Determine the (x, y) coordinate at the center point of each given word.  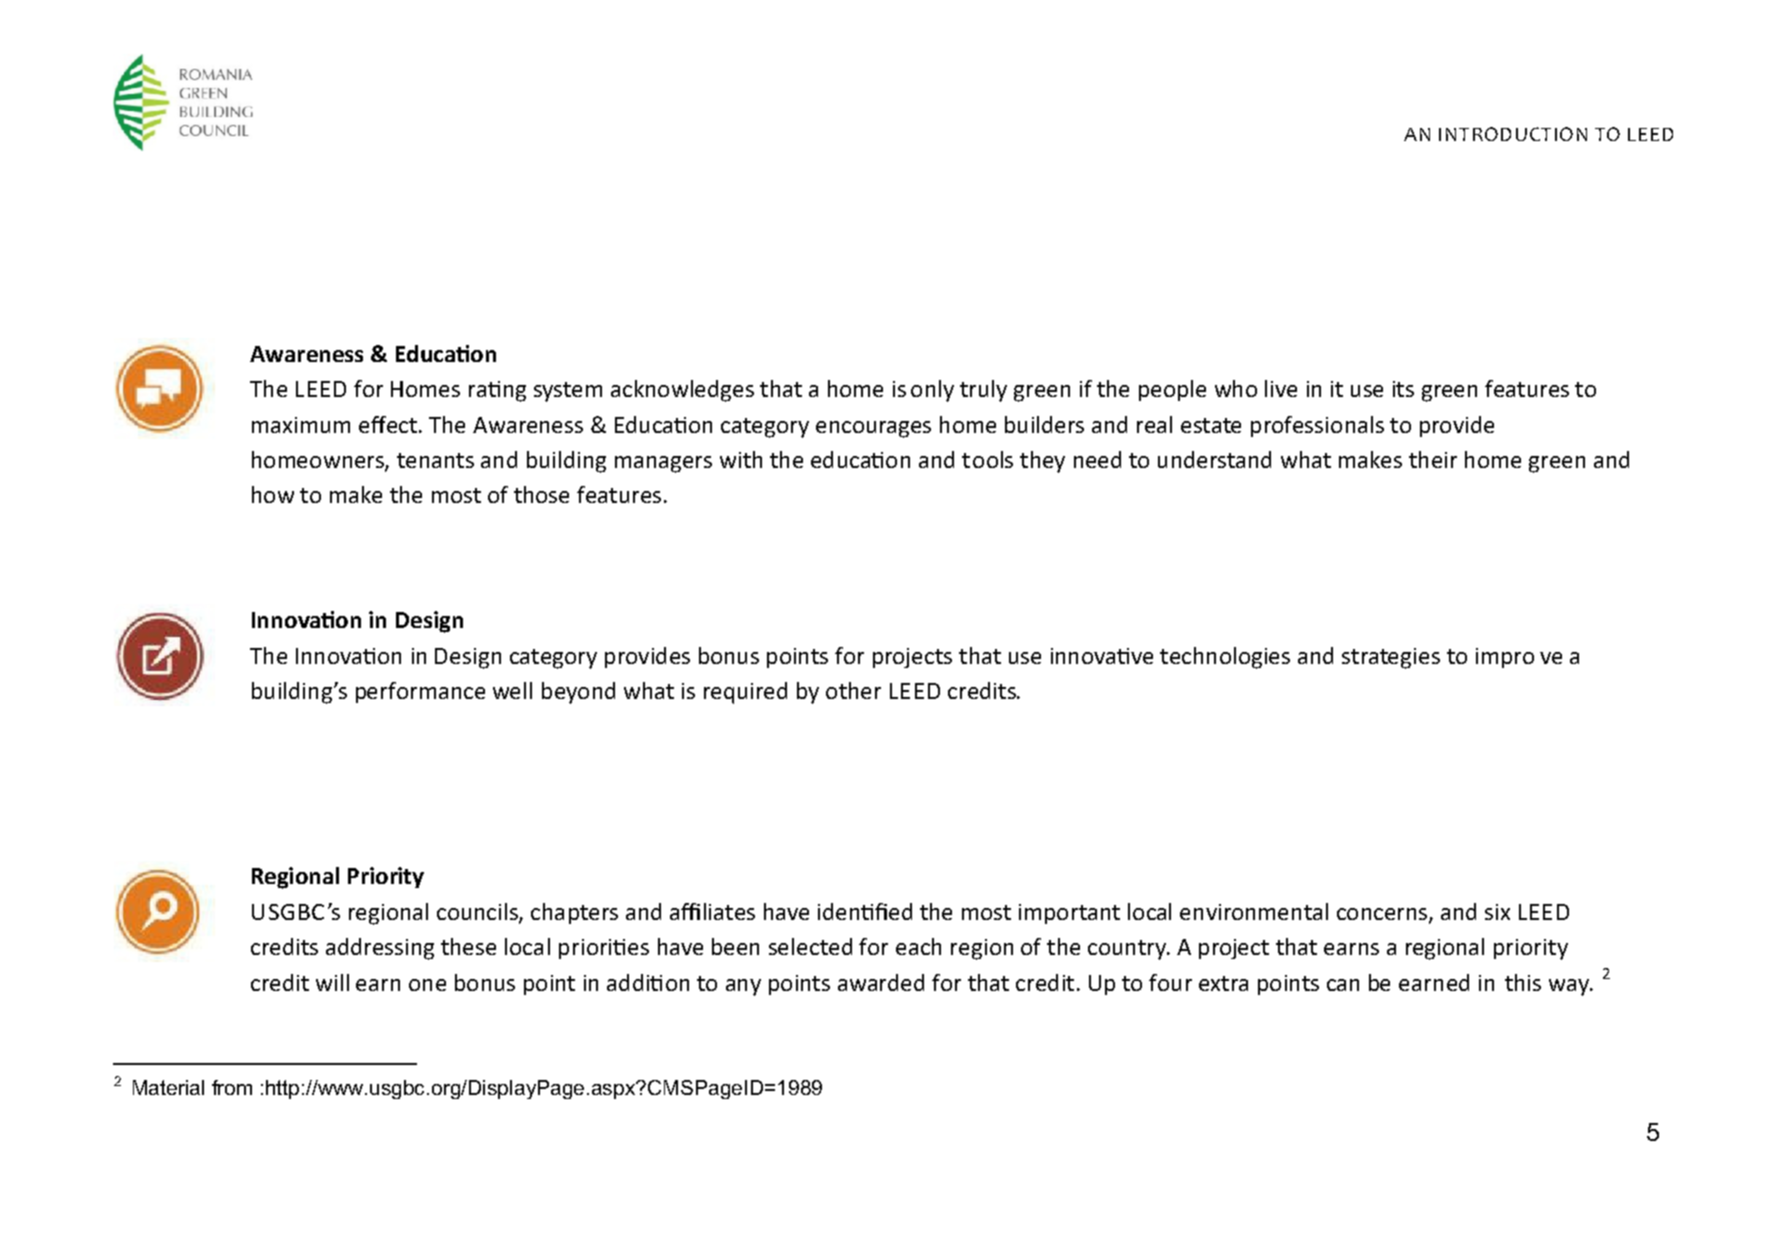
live (1281, 388)
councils (478, 912)
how (273, 494)
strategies (1391, 658)
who (1236, 388)
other (853, 690)
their (1433, 459)
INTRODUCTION (1513, 134)
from (232, 1087)
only (932, 391)
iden (840, 911)
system (568, 392)
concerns (1383, 915)
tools (987, 459)
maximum (301, 425)
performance (420, 692)
